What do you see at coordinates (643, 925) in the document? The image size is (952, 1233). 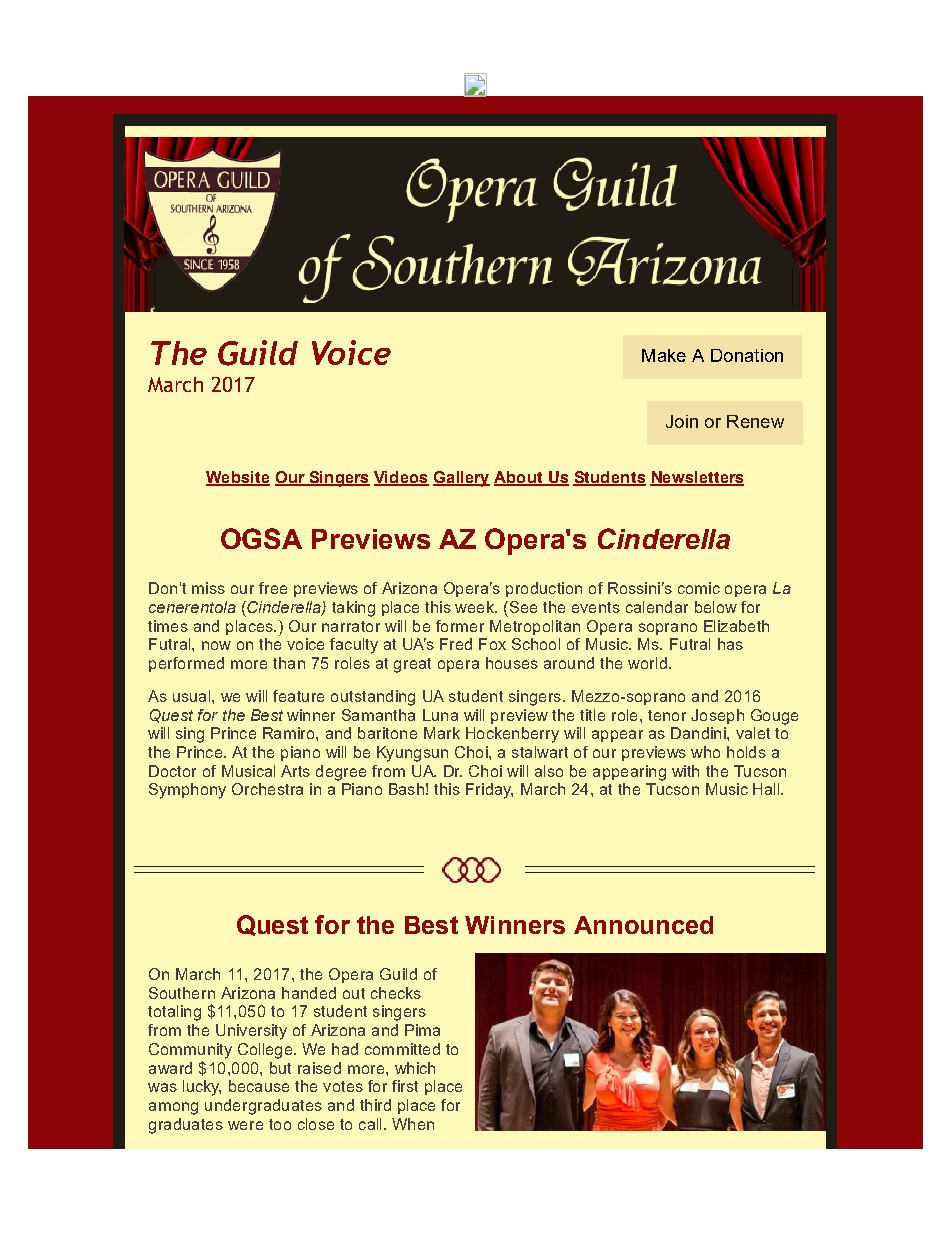 I see `Announced` at bounding box center [643, 925].
